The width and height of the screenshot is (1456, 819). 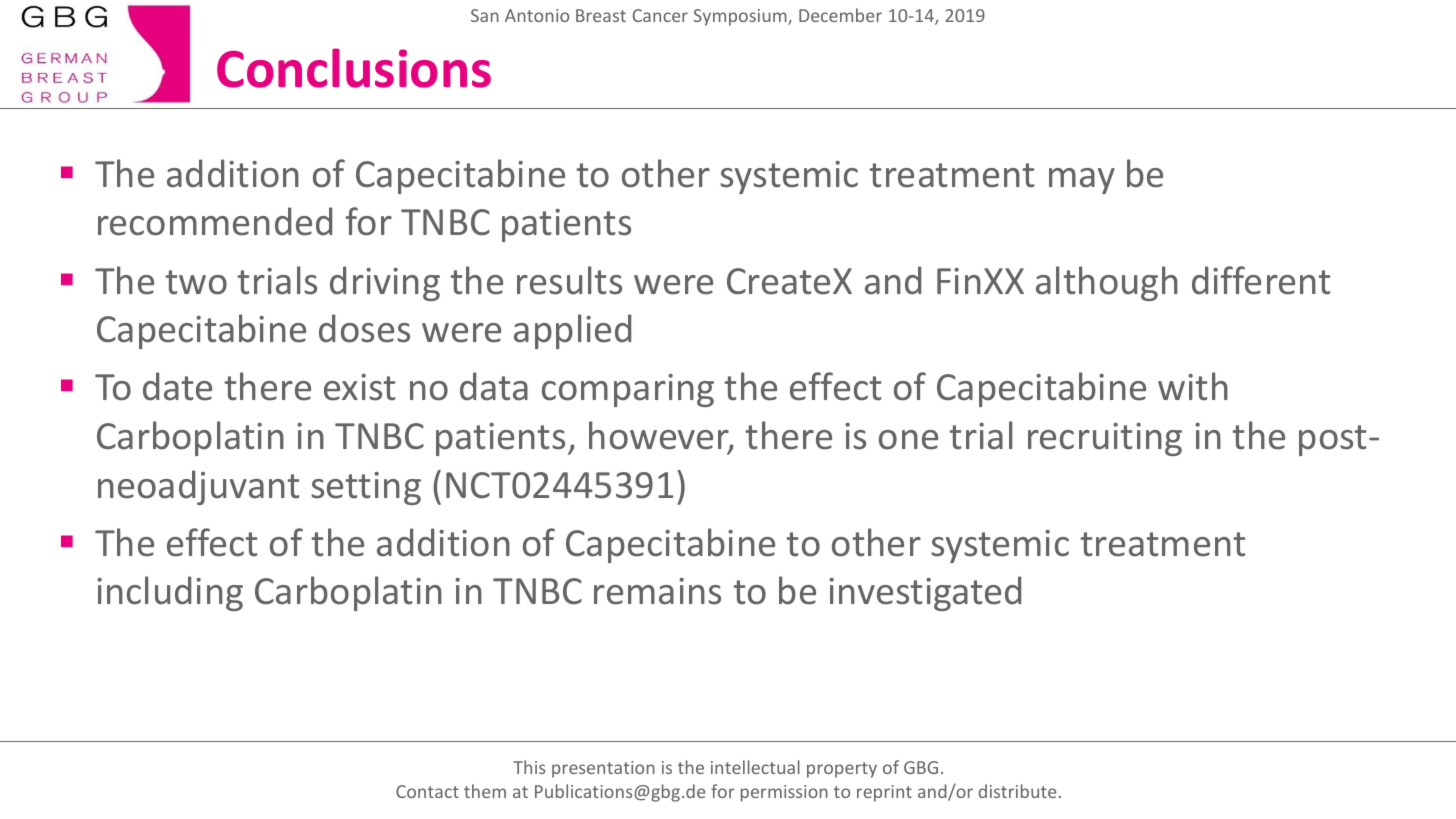 What do you see at coordinates (1107, 283) in the screenshot?
I see `although` at bounding box center [1107, 283].
